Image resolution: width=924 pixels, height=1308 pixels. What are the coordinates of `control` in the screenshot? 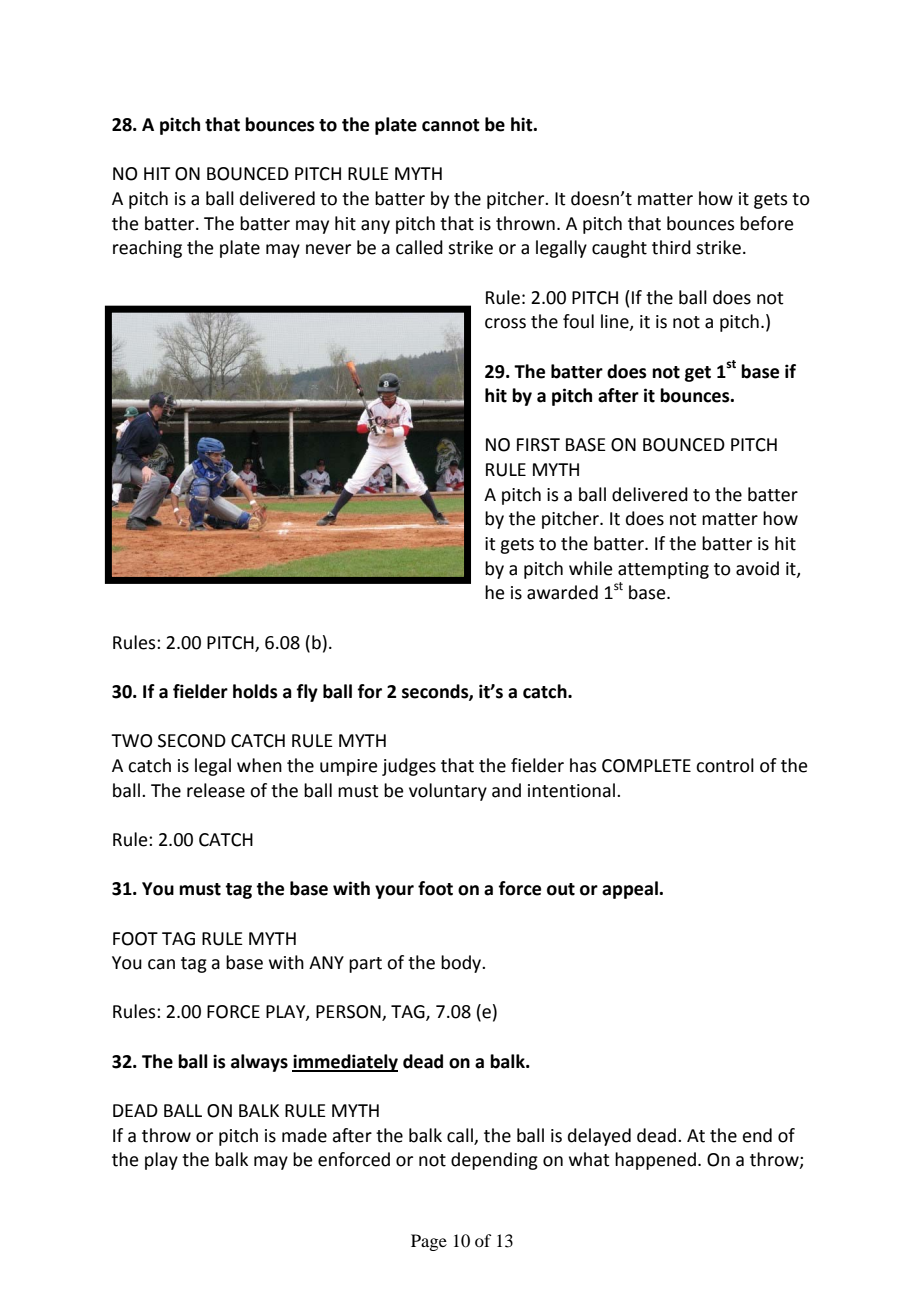 It's located at (725, 765).
